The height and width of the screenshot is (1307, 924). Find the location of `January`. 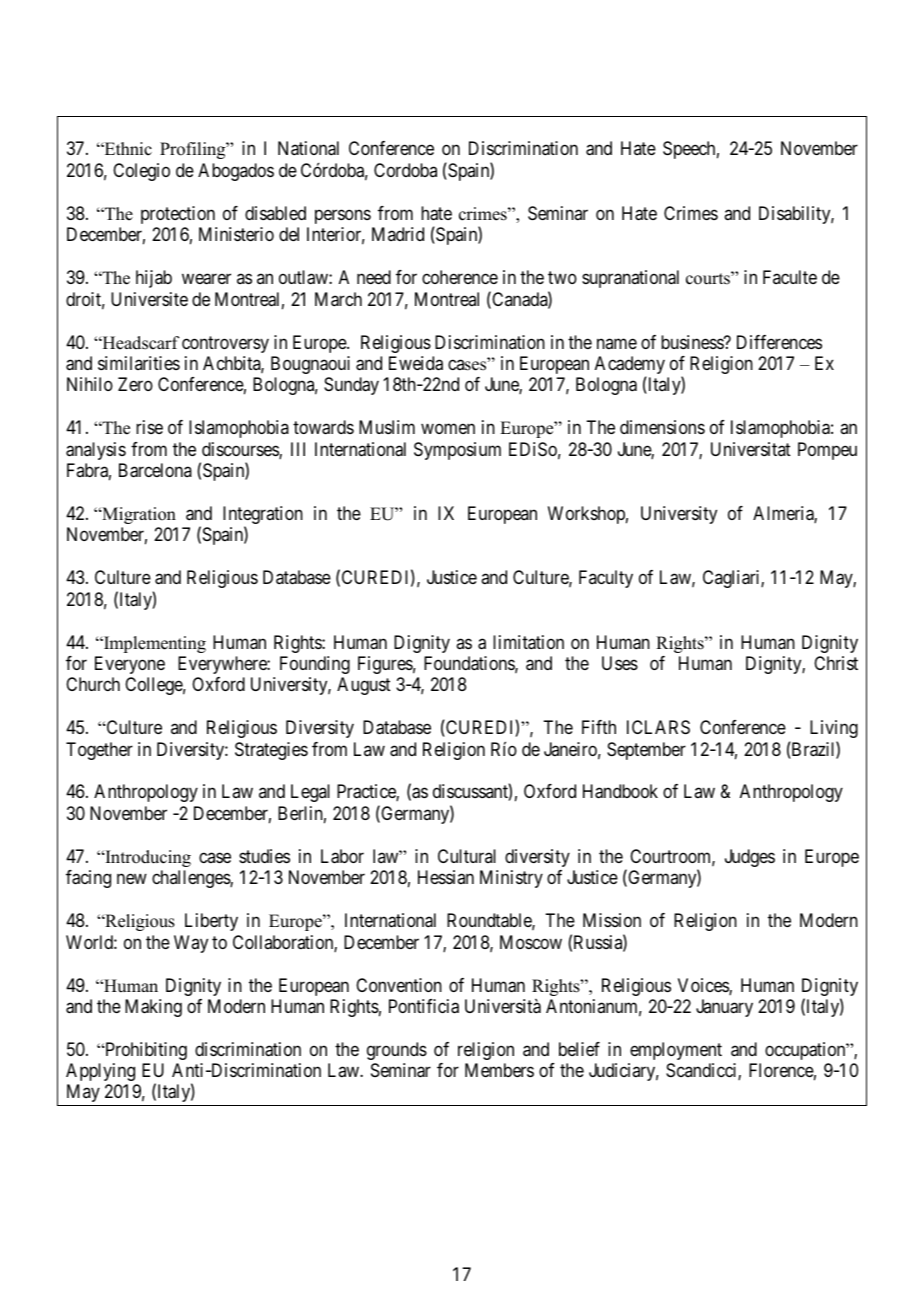

January is located at coordinates (724, 1008).
